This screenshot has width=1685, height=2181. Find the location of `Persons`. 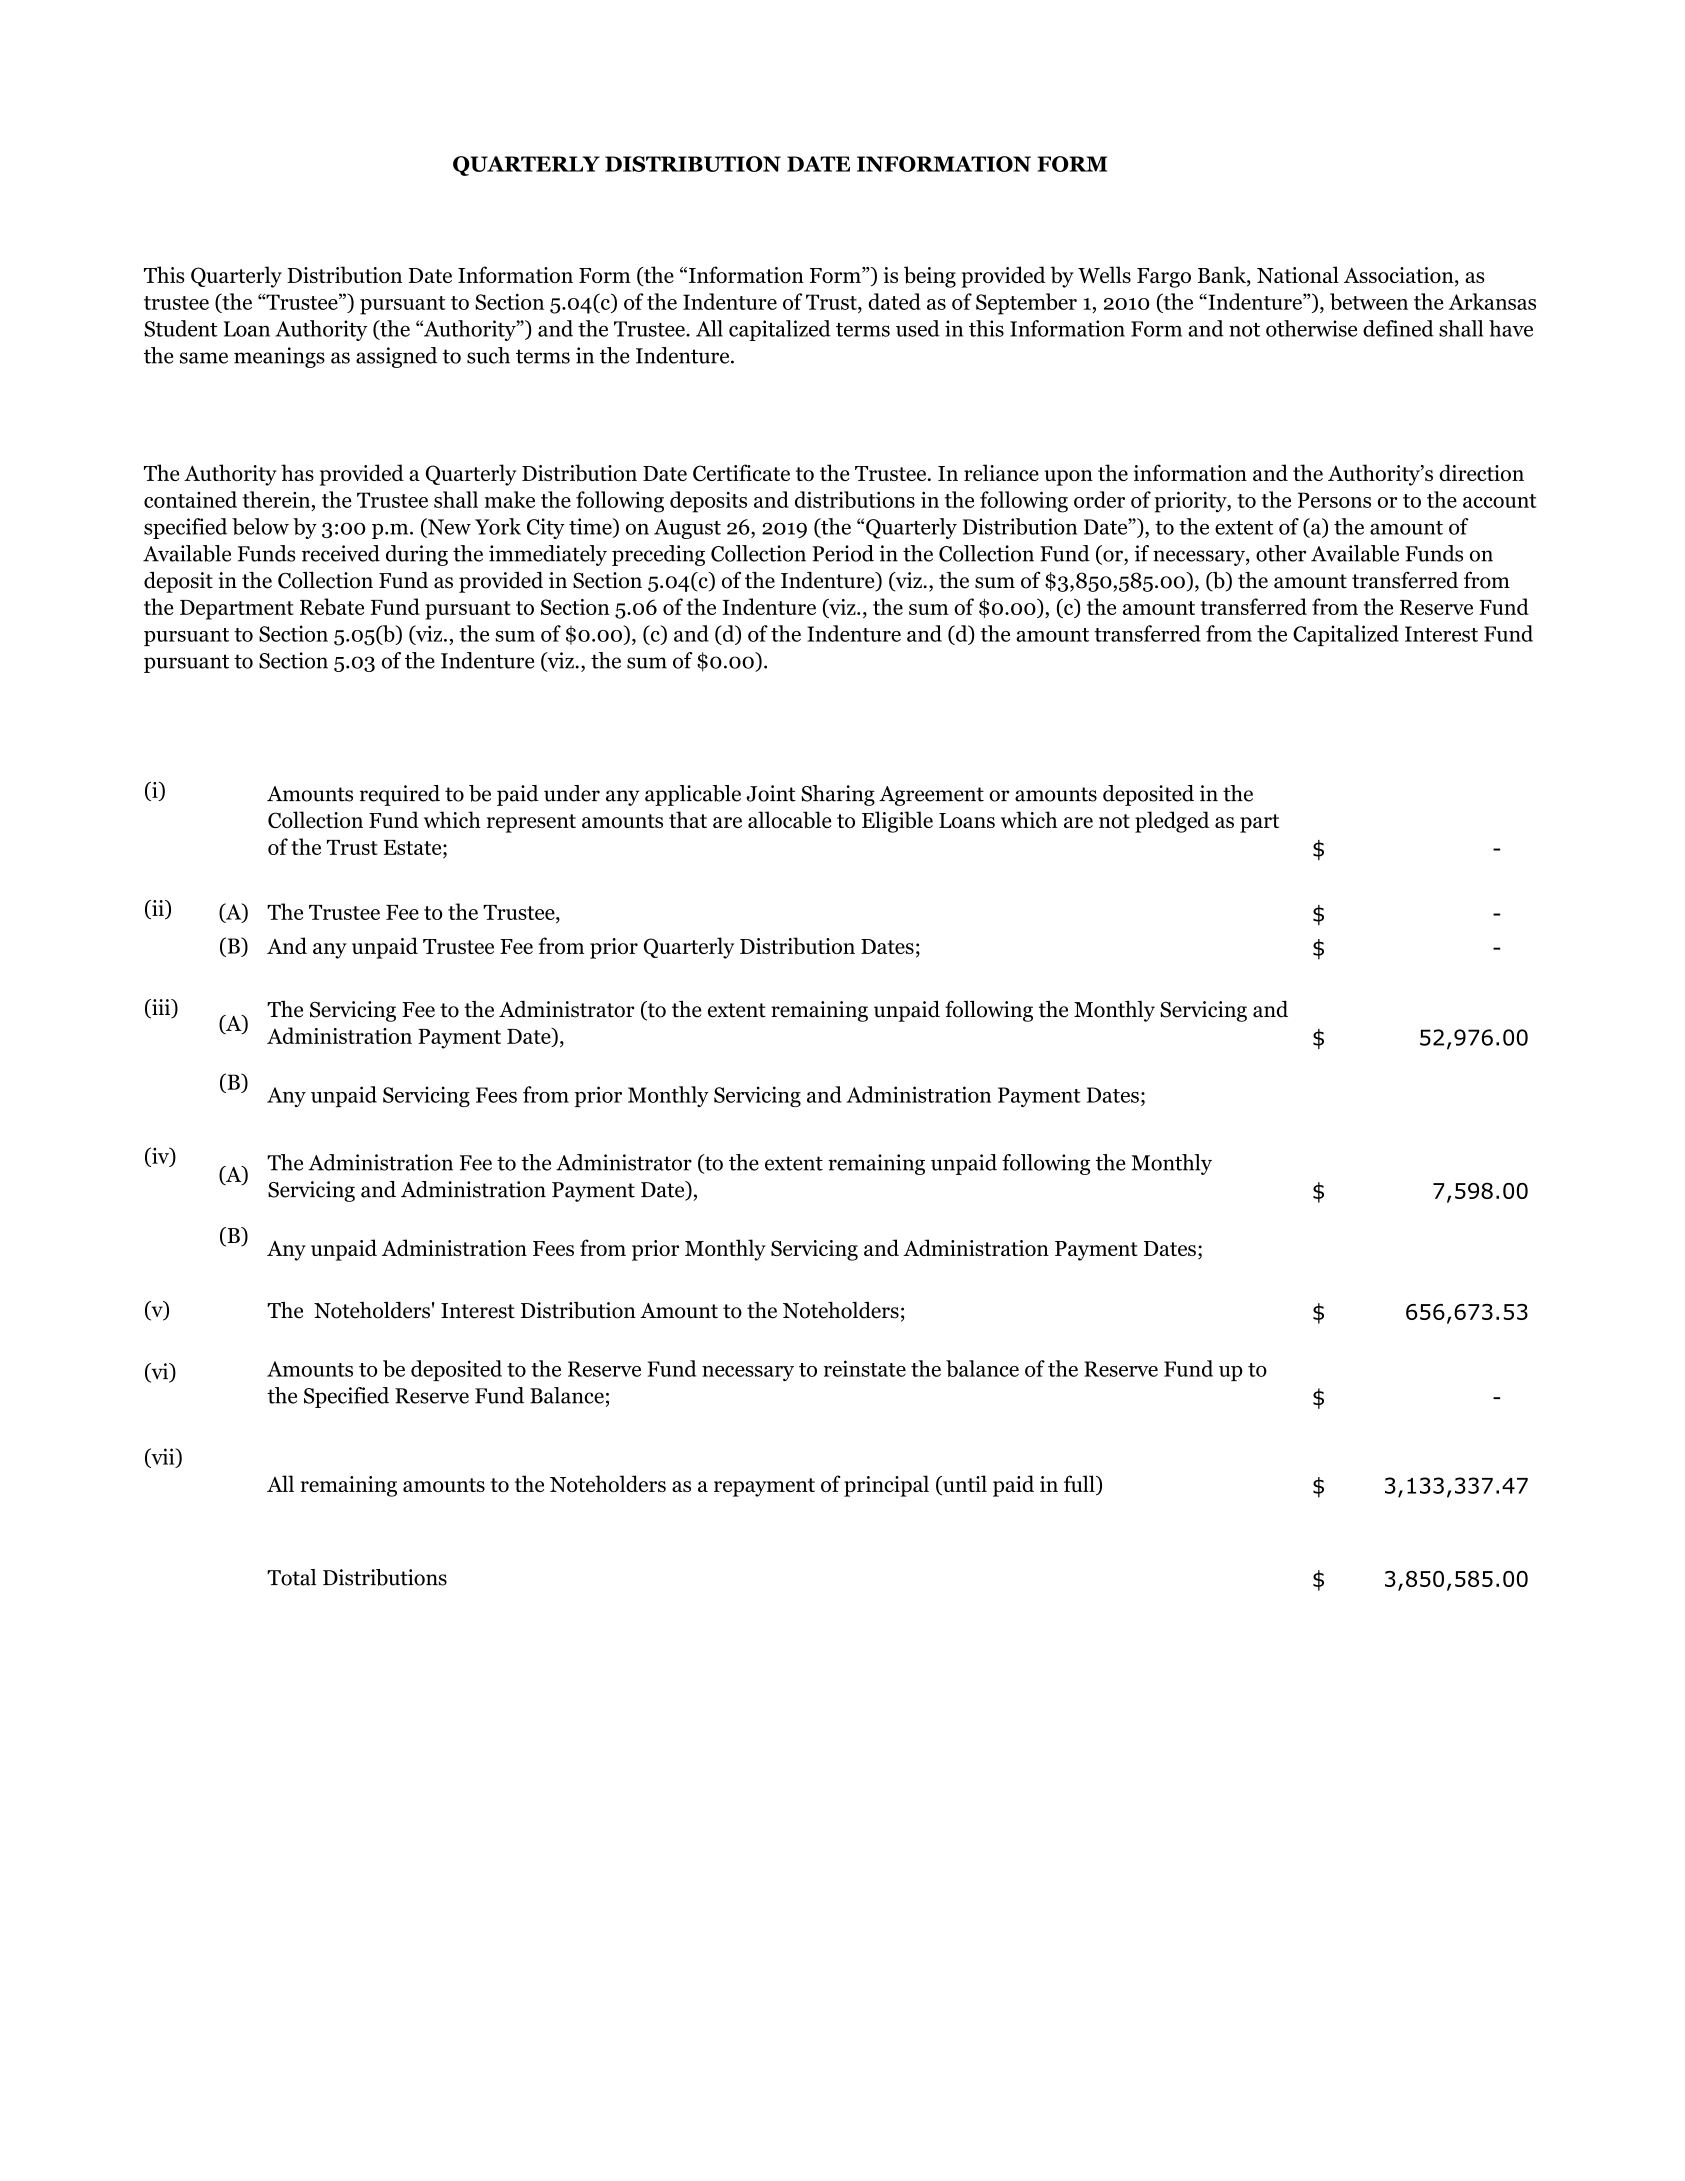

Persons is located at coordinates (1334, 500).
